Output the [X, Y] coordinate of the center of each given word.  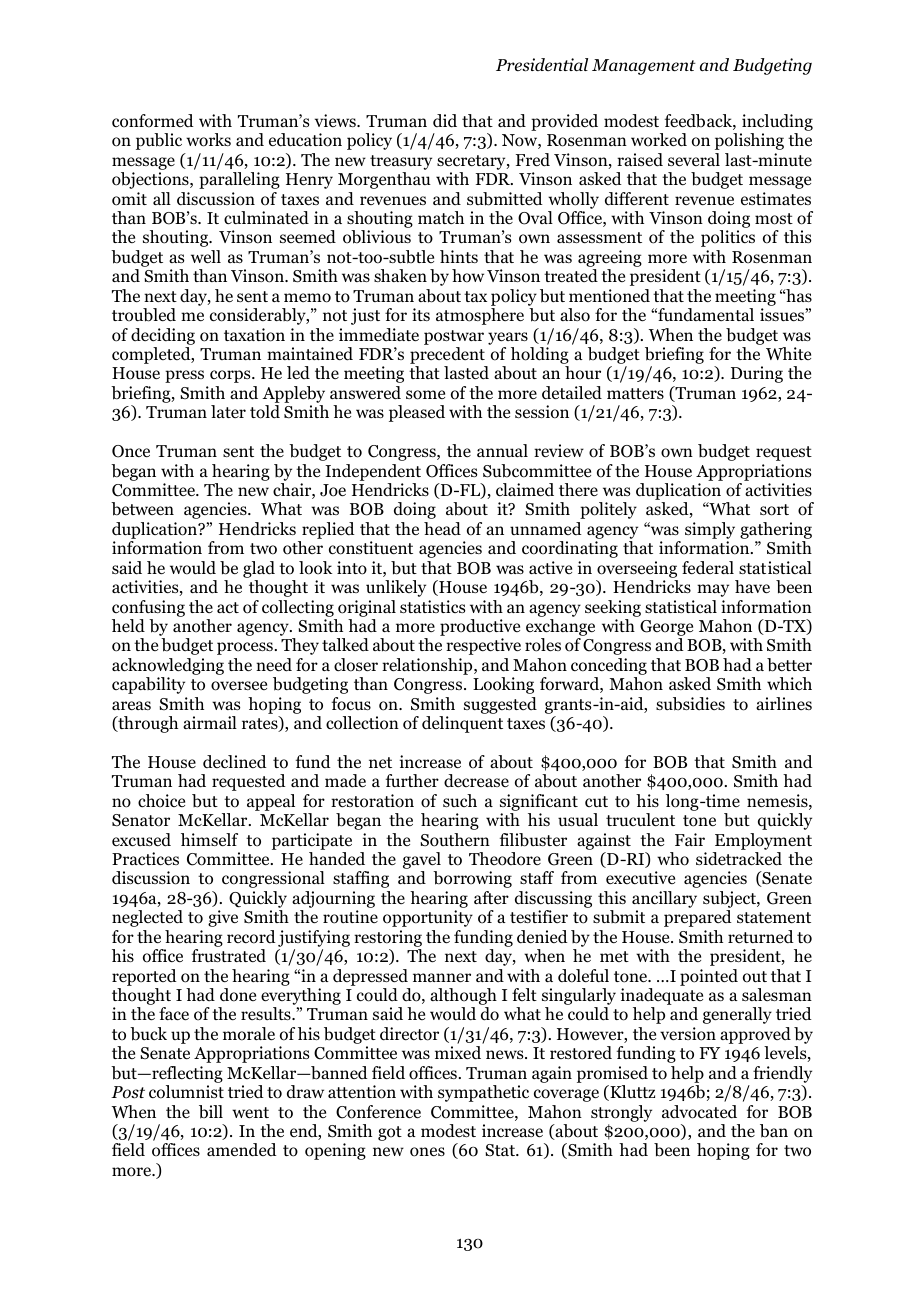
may [713, 590]
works [208, 140]
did [445, 121]
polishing [749, 141]
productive [480, 629]
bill [211, 1112]
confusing [148, 608]
